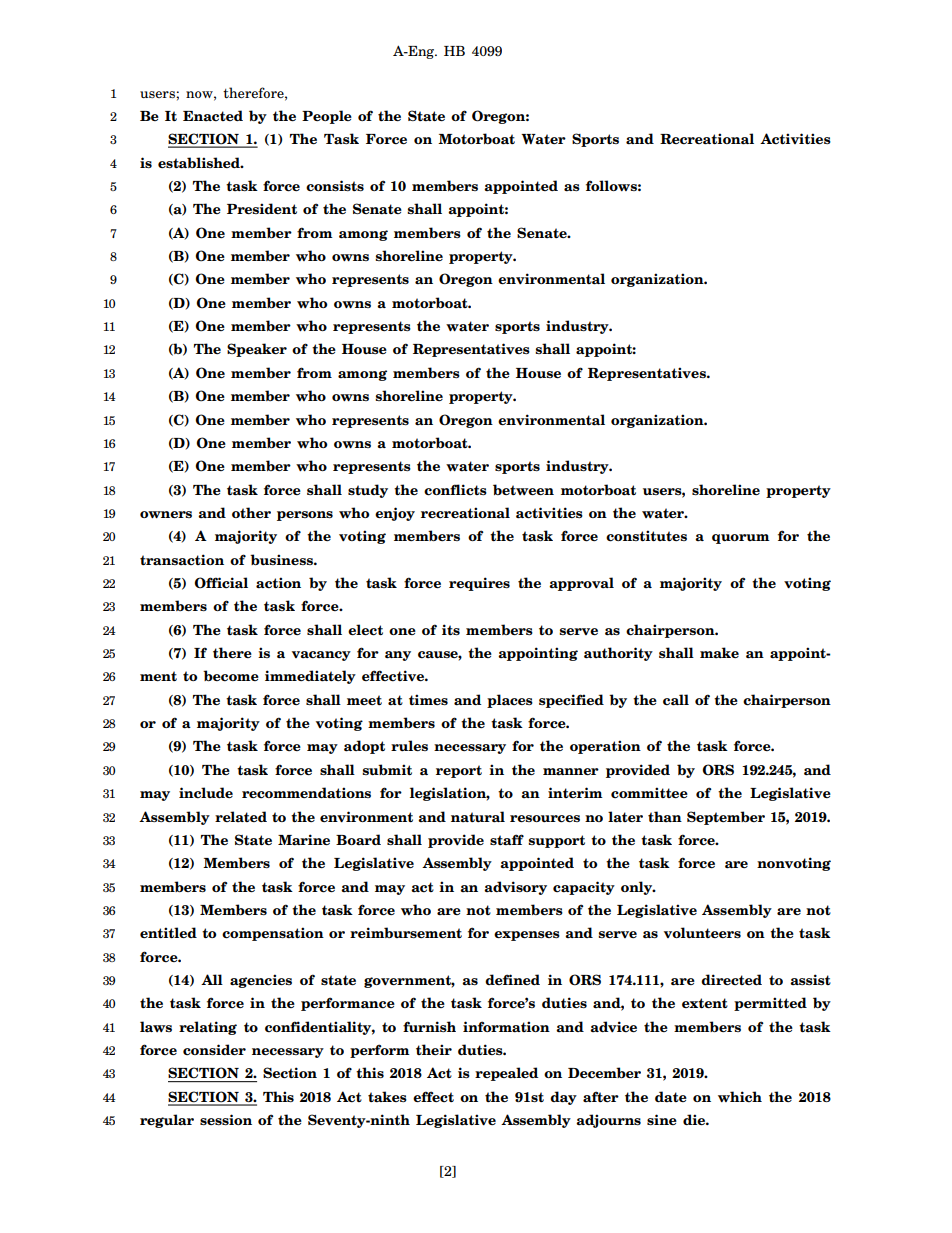  Describe the element at coordinates (327, 117) in the image. I see `People` at that location.
